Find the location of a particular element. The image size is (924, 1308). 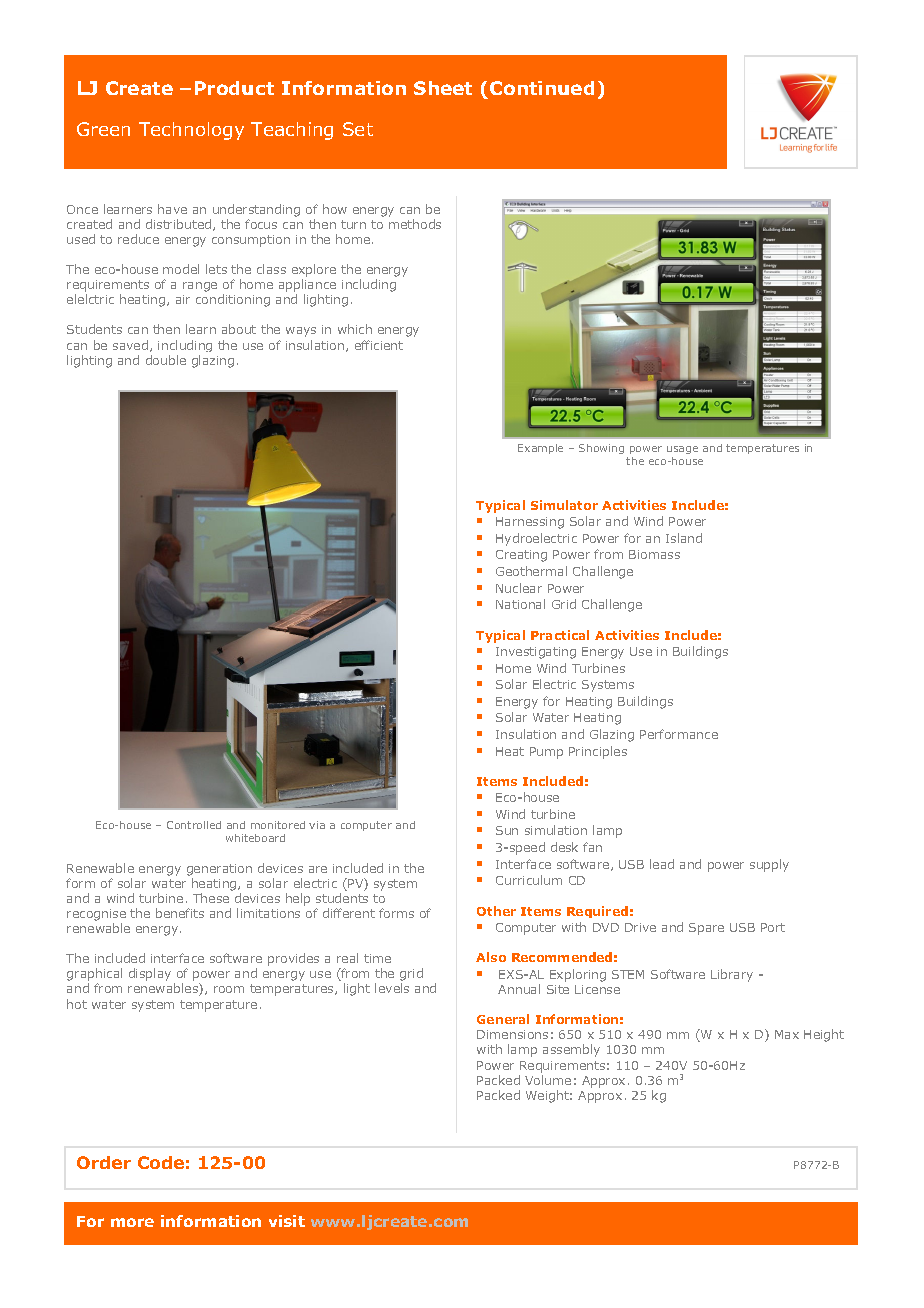

supply is located at coordinates (769, 865).
